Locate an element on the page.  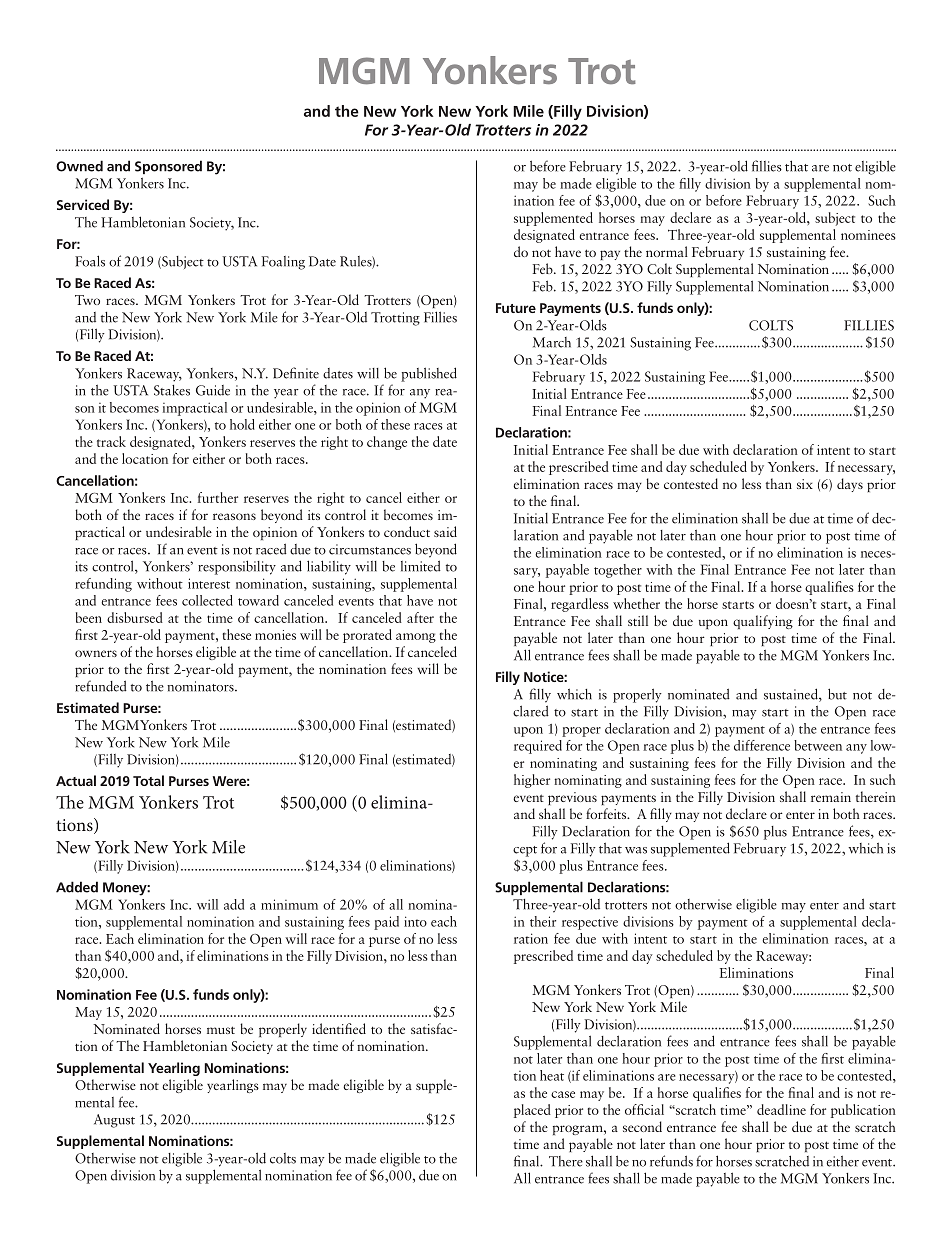
nominees is located at coordinates (868, 235).
